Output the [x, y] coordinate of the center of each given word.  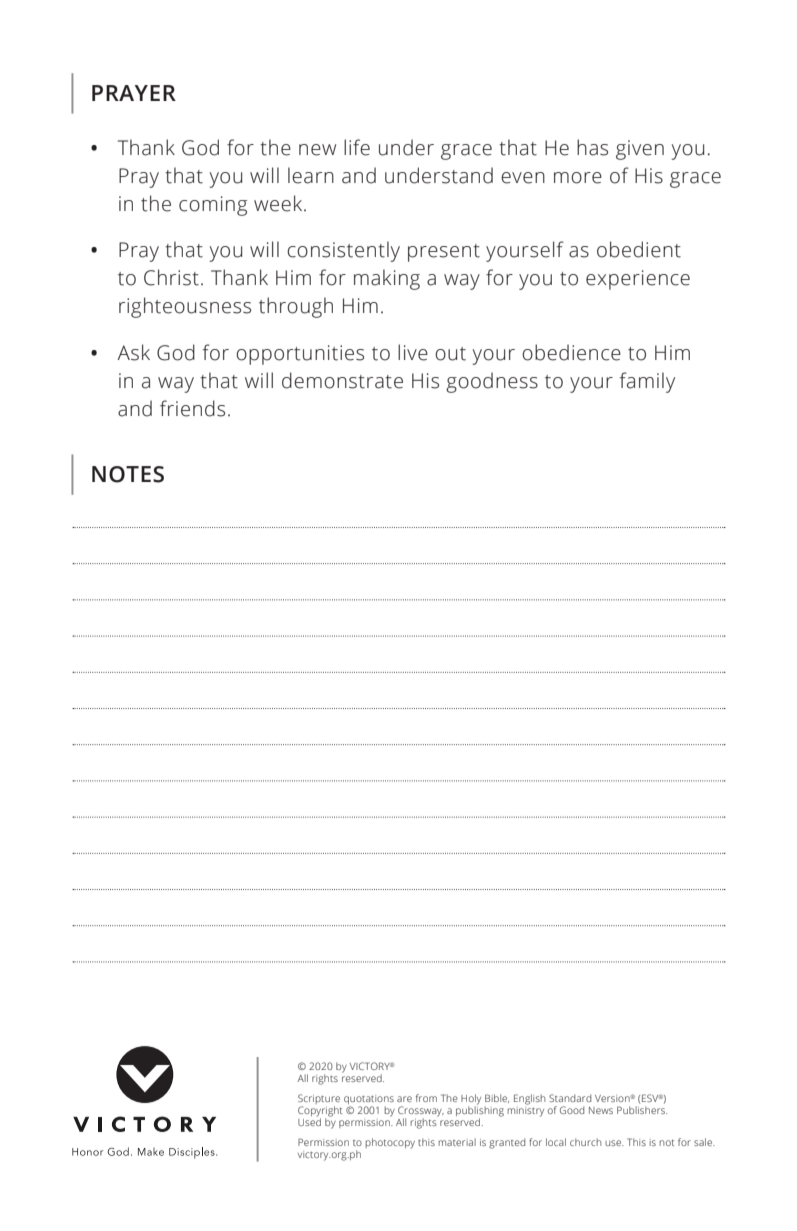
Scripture [319, 1100]
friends [192, 408]
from [426, 1098]
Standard [570, 1098]
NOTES [128, 474]
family [647, 382]
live [413, 352]
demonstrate [342, 380]
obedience [571, 352]
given [640, 150]
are [404, 1099]
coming [213, 206]
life [357, 147]
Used [309, 1121]
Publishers [642, 1110]
